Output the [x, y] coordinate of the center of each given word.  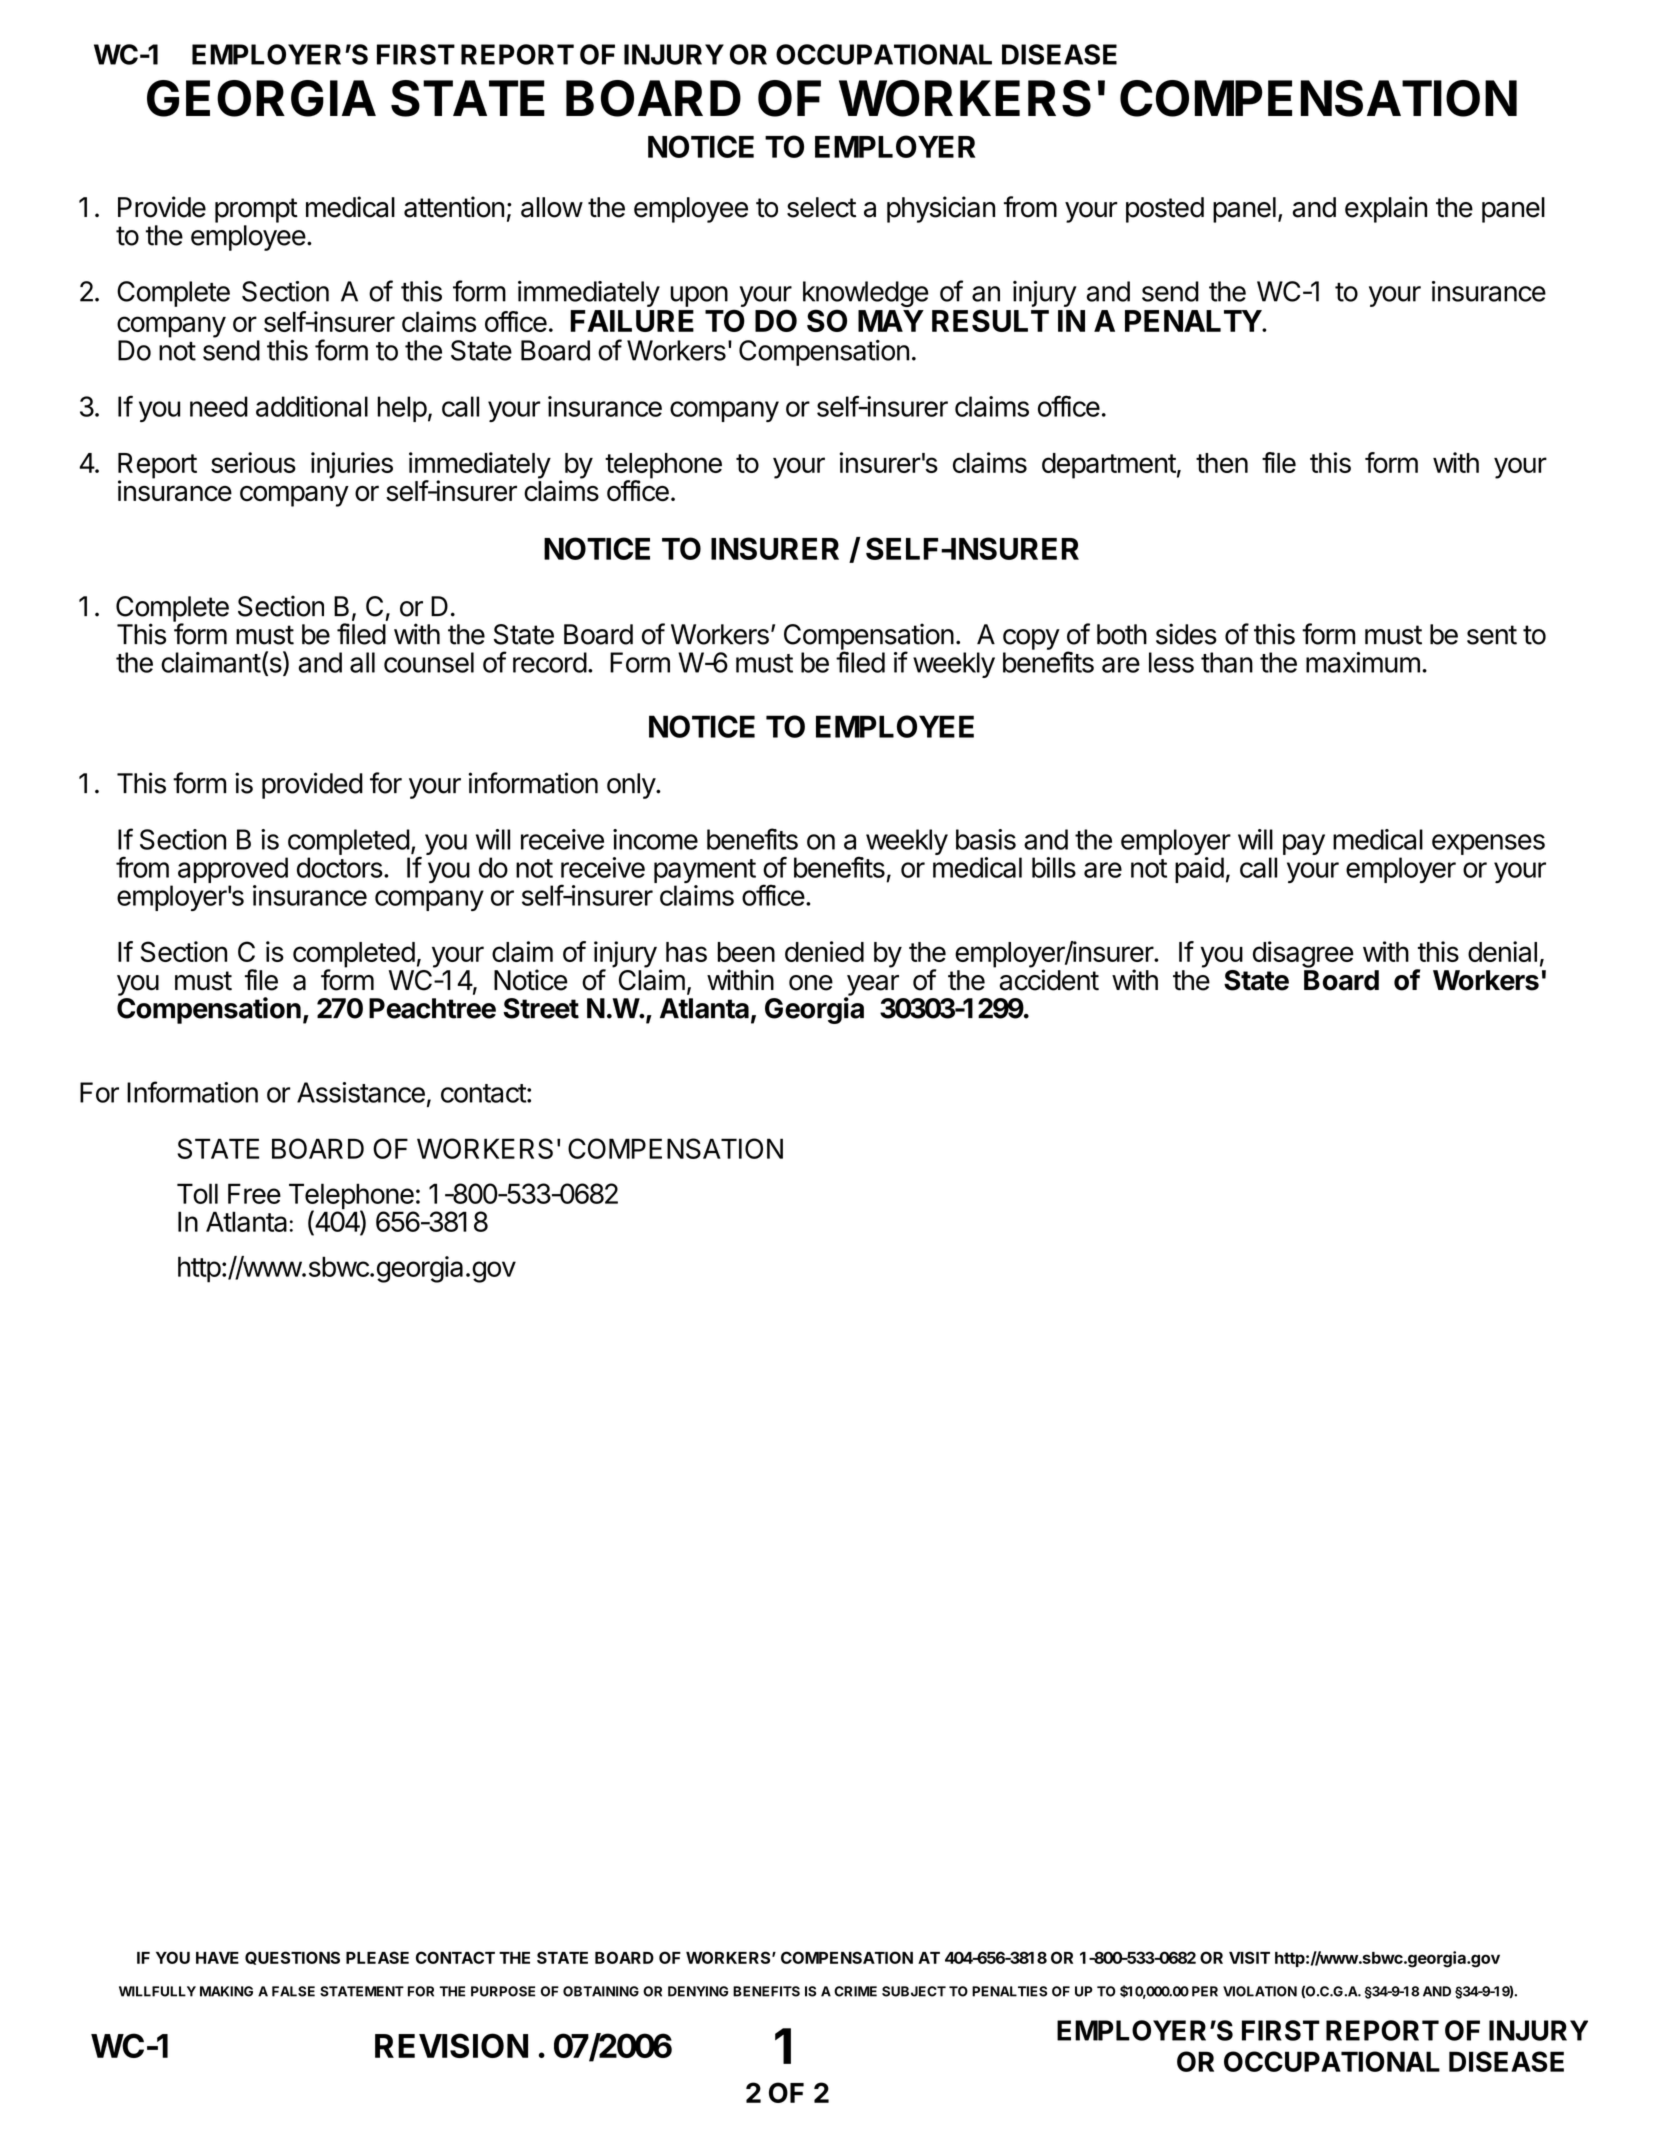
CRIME [855, 1991]
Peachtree [432, 1008]
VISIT [1249, 1957]
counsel [429, 662]
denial [1502, 951]
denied [824, 951]
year [872, 986]
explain [1386, 209]
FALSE [293, 1991]
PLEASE [377, 1957]
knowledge [866, 295]
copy [1031, 639]
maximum [1363, 662]
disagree [1303, 954]
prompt [256, 210]
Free [254, 1193]
